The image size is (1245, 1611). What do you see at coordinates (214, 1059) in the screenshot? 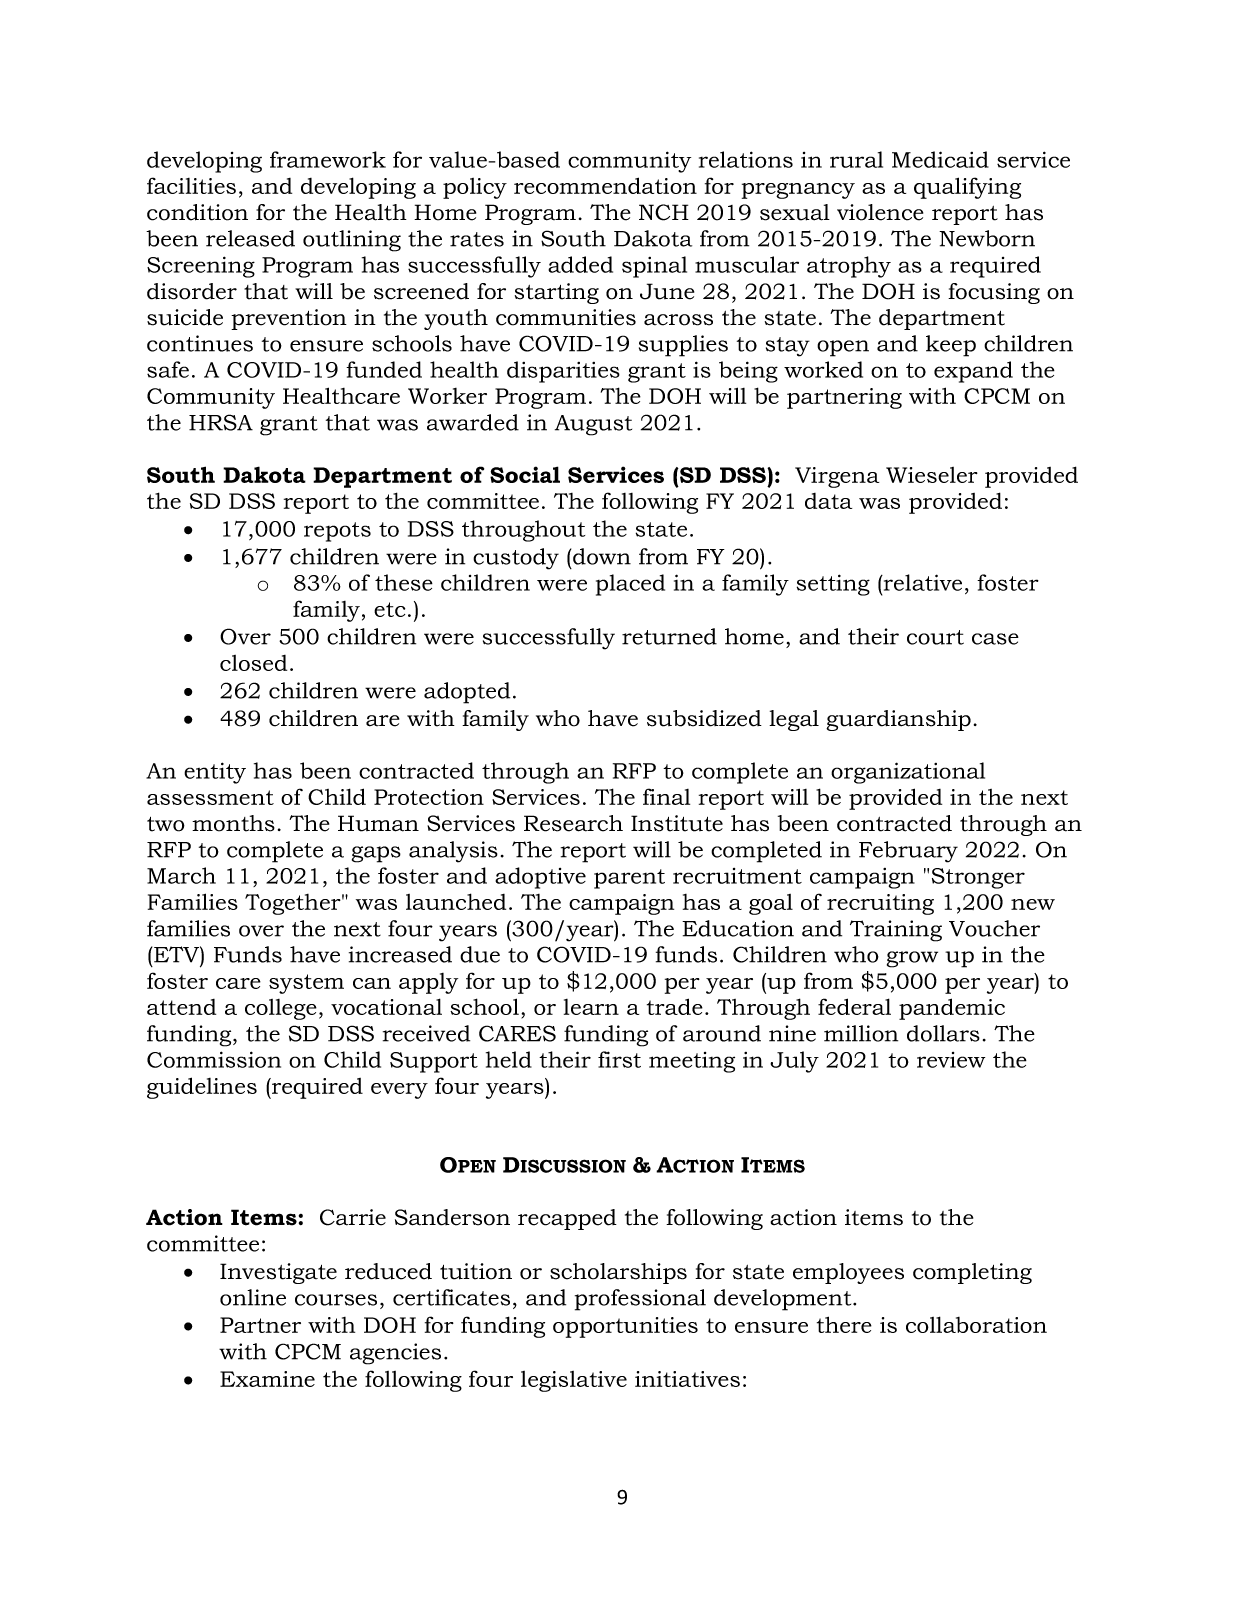
I see `Commission` at bounding box center [214, 1059].
